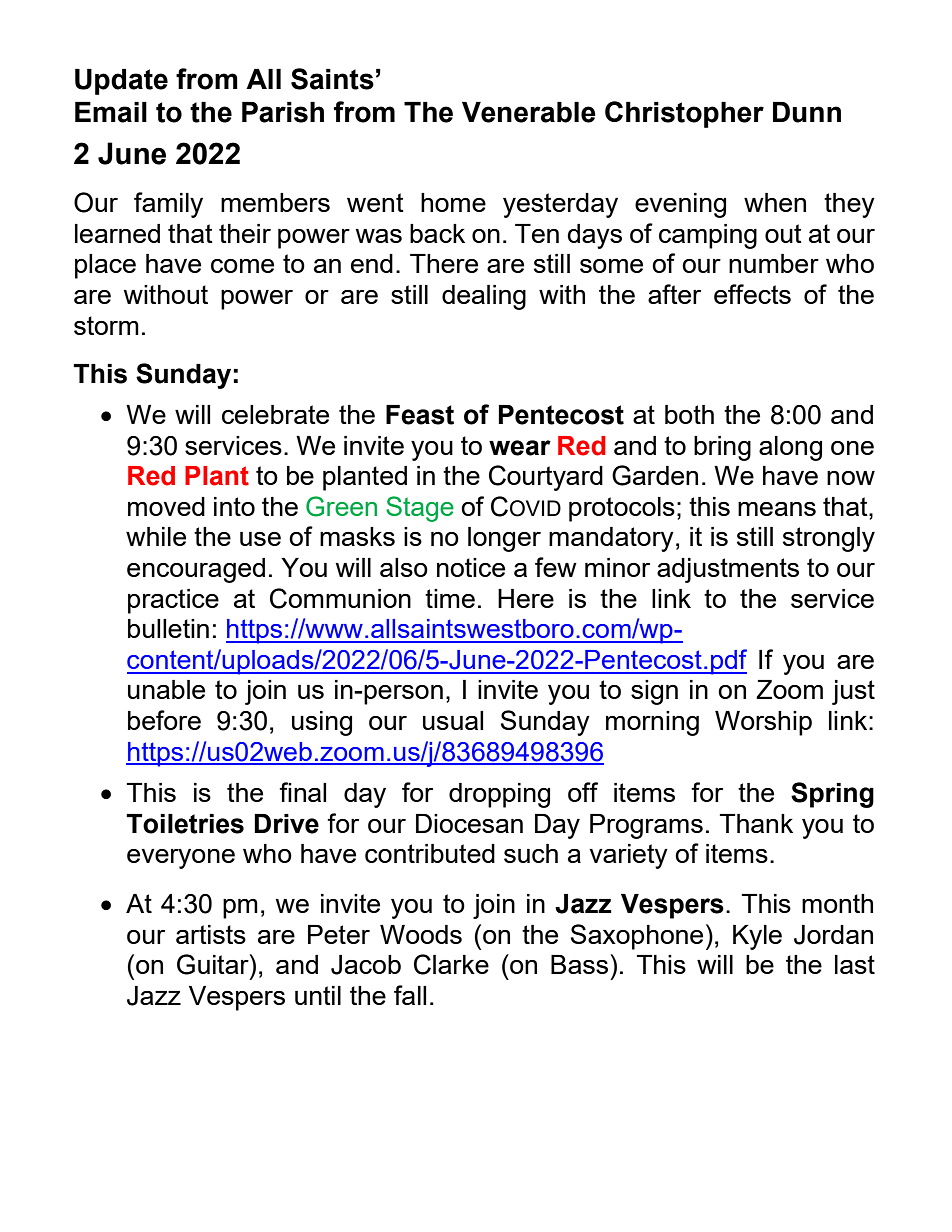 The image size is (952, 1232). What do you see at coordinates (807, 112) in the image?
I see `Dunn` at bounding box center [807, 112].
